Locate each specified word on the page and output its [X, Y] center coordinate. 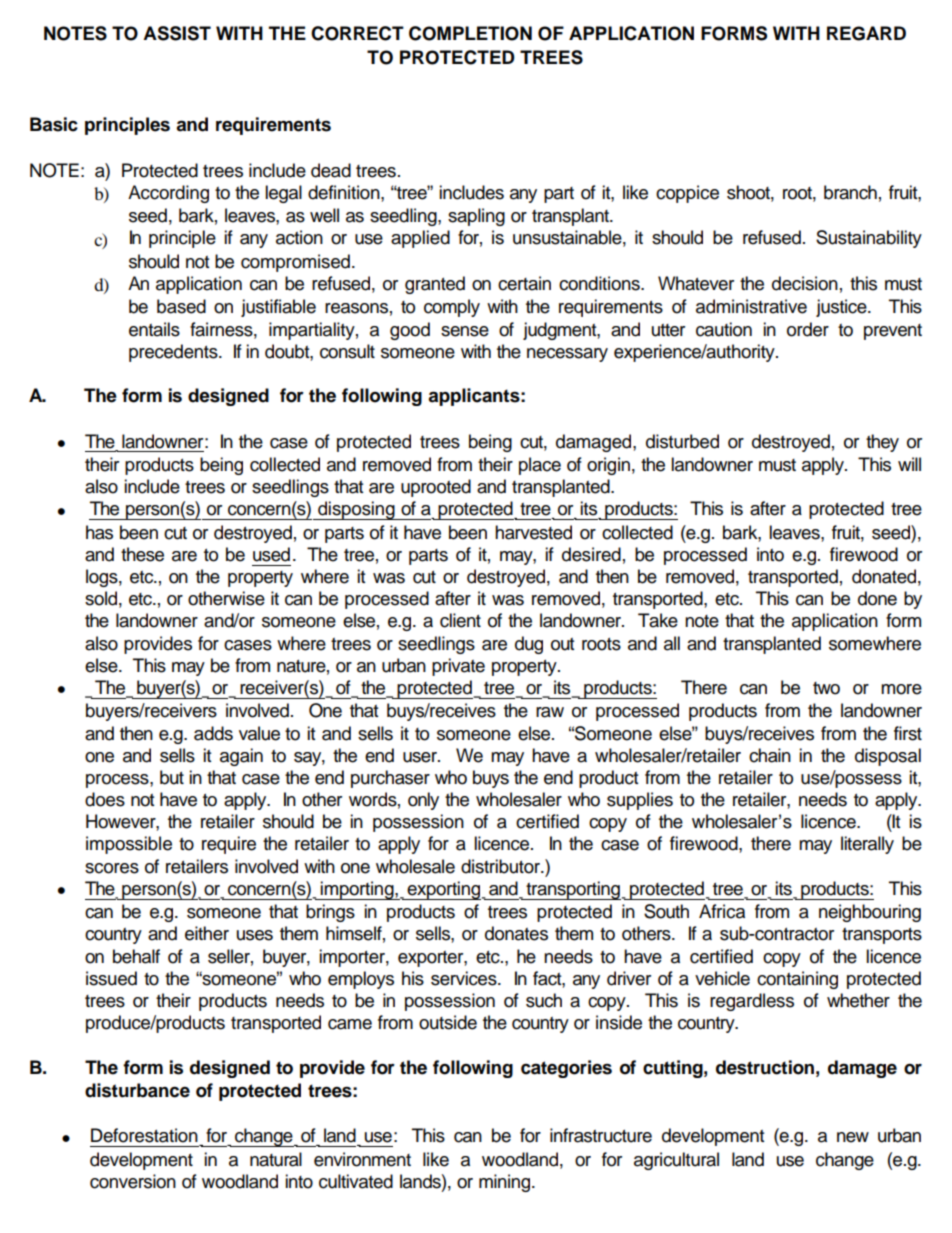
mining [506, 1183]
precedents [174, 353]
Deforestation [144, 1135]
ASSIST [177, 33]
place [540, 466]
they [882, 443]
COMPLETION [470, 33]
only [423, 801]
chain [770, 755]
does [105, 799]
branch [850, 192]
